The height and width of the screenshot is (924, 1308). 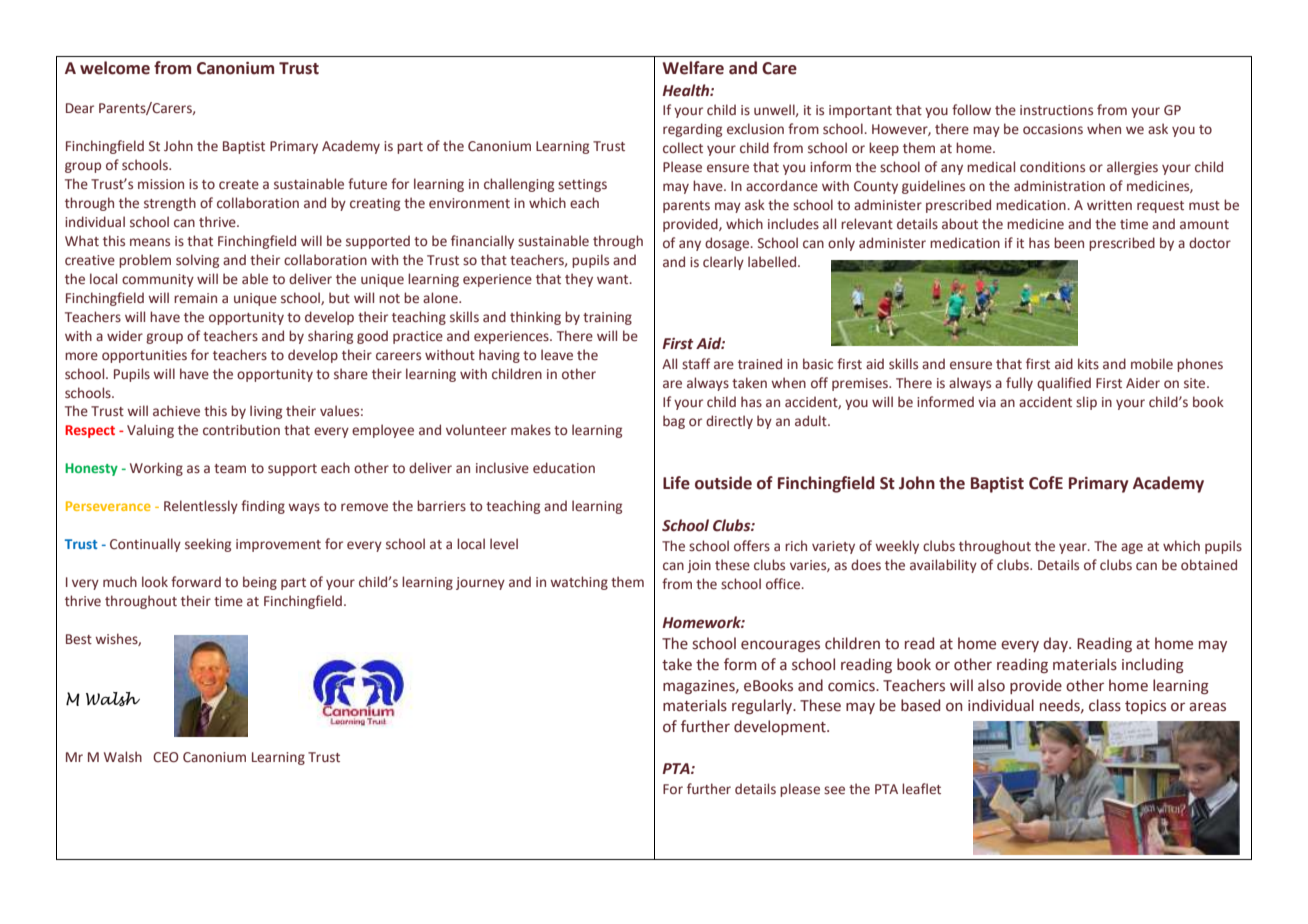 I want to click on Welfare, so click(x=693, y=68).
